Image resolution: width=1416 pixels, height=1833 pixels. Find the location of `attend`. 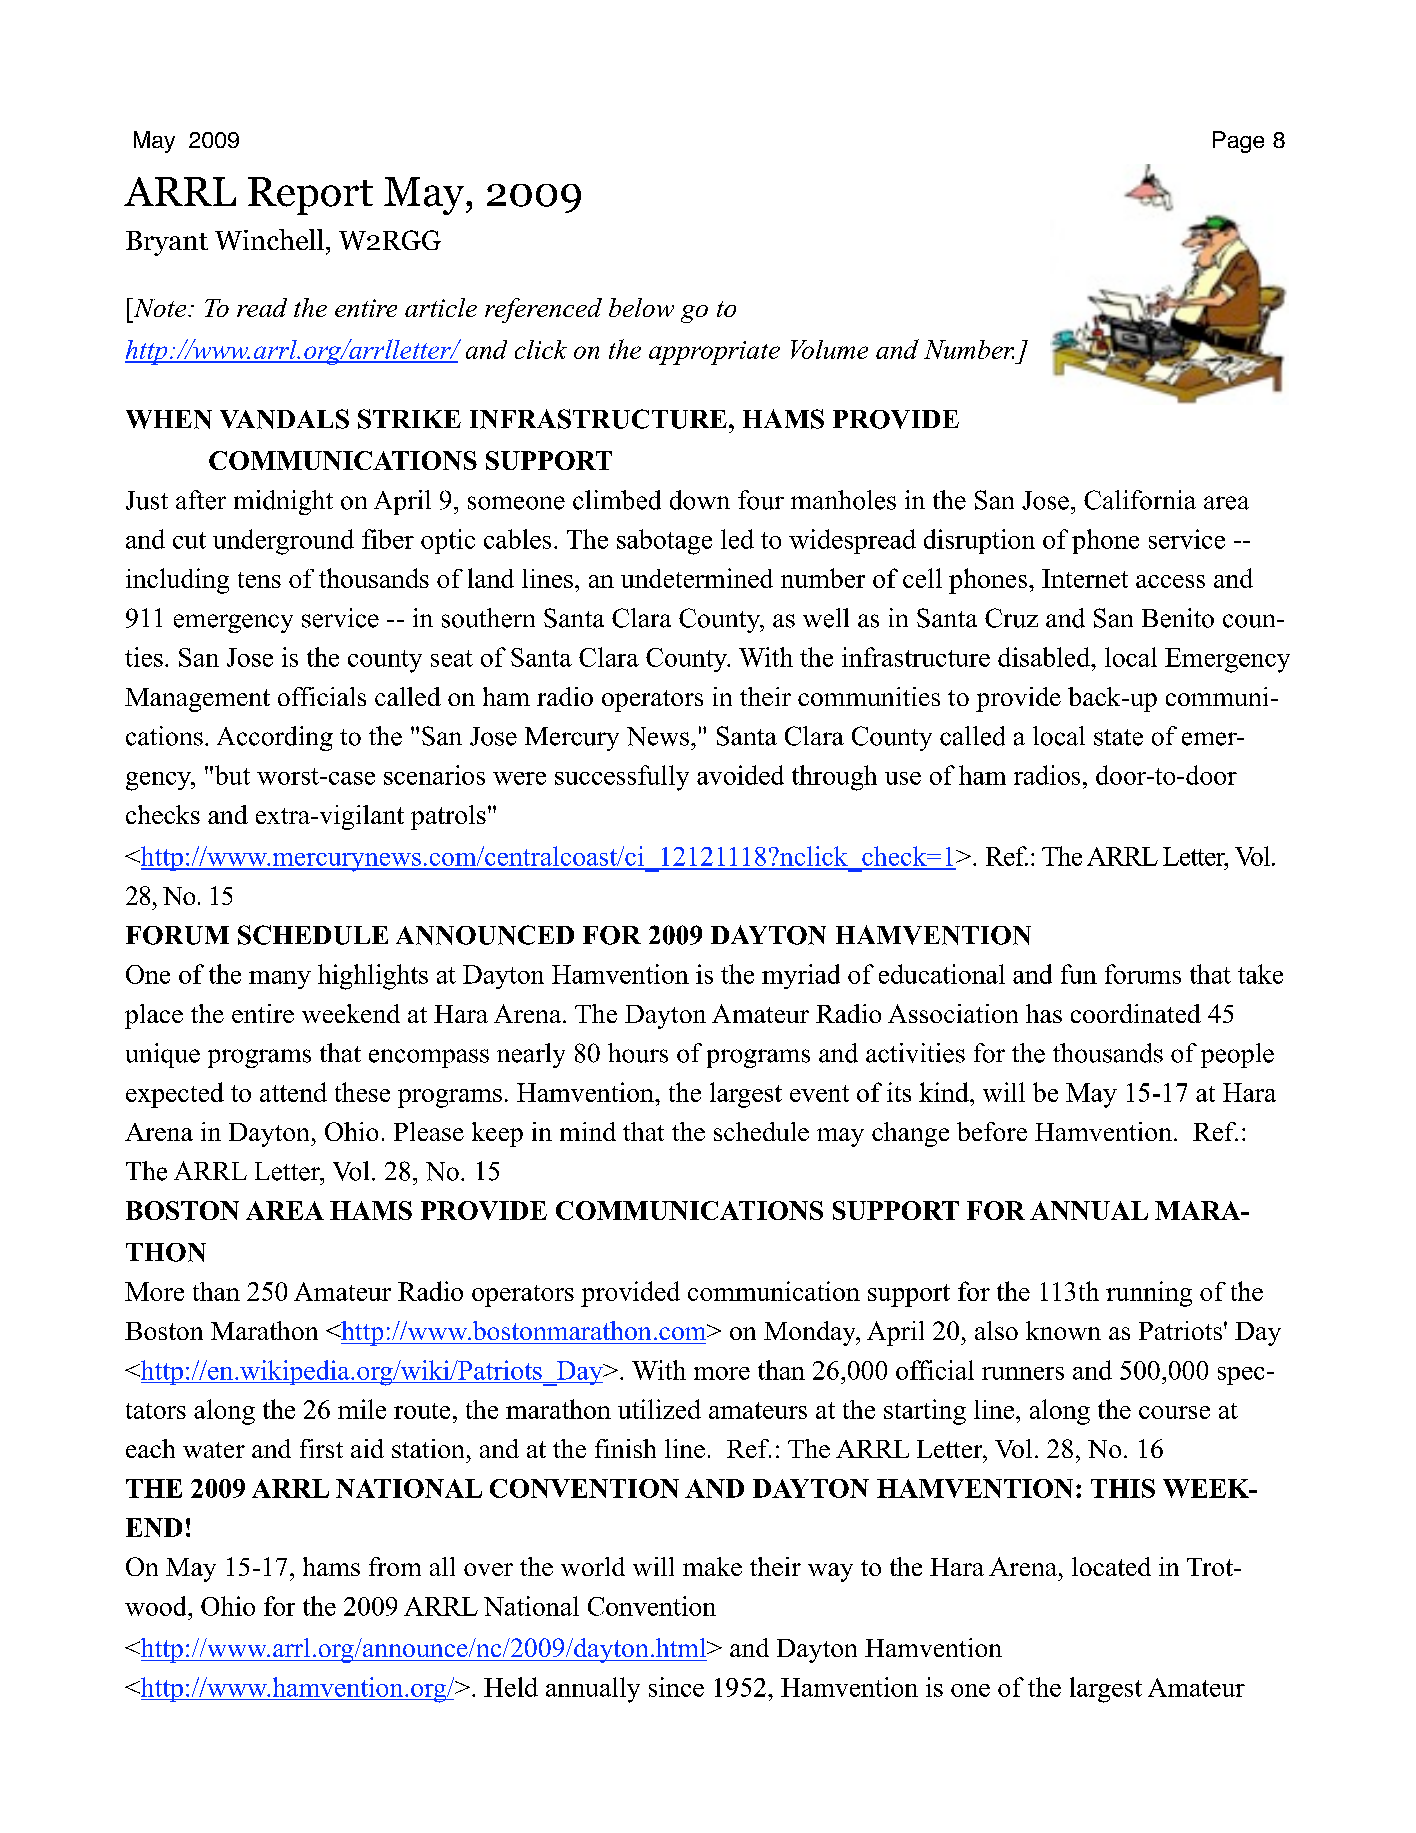

attend is located at coordinates (293, 1092).
